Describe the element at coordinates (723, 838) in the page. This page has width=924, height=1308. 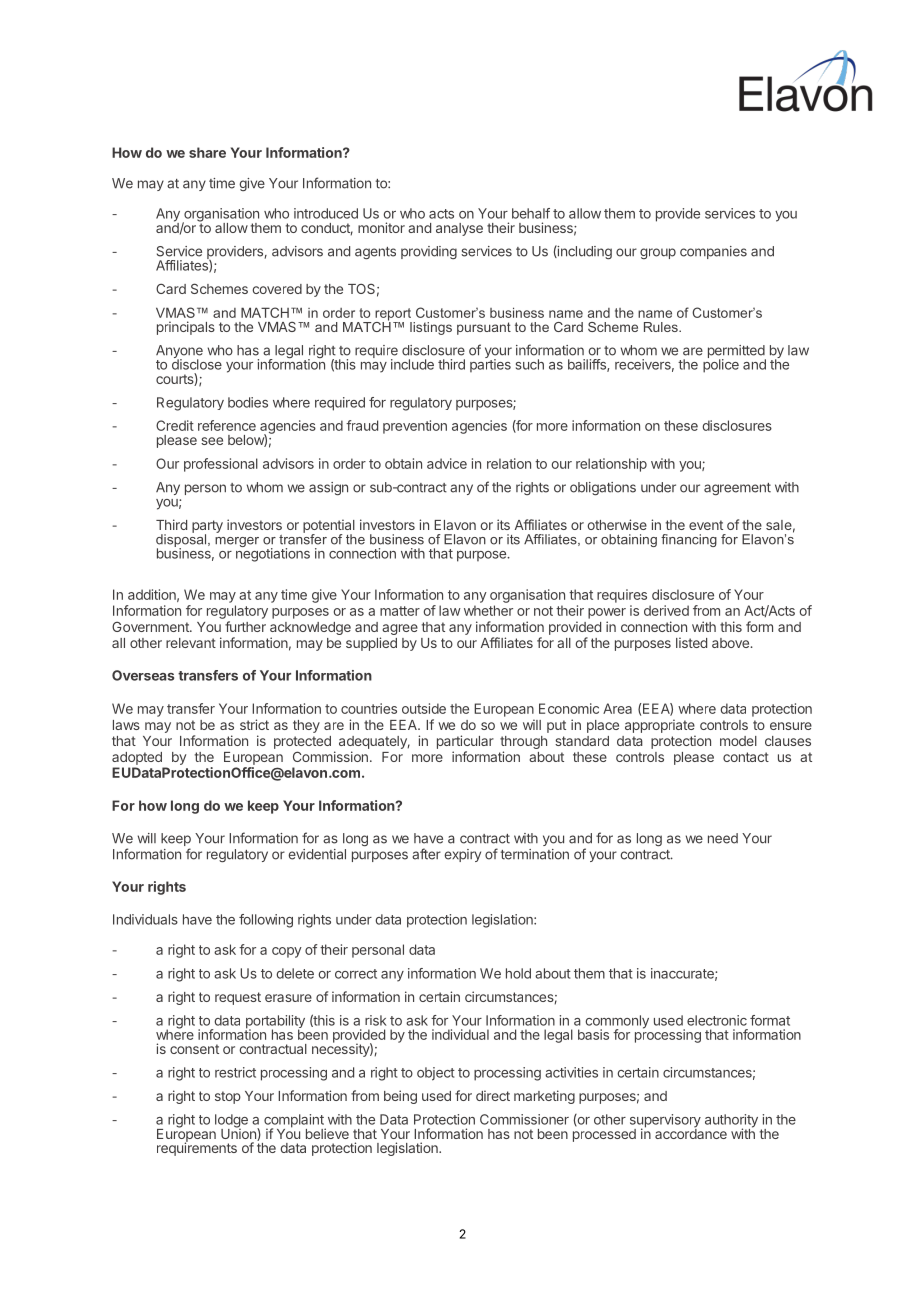
I see `need` at that location.
